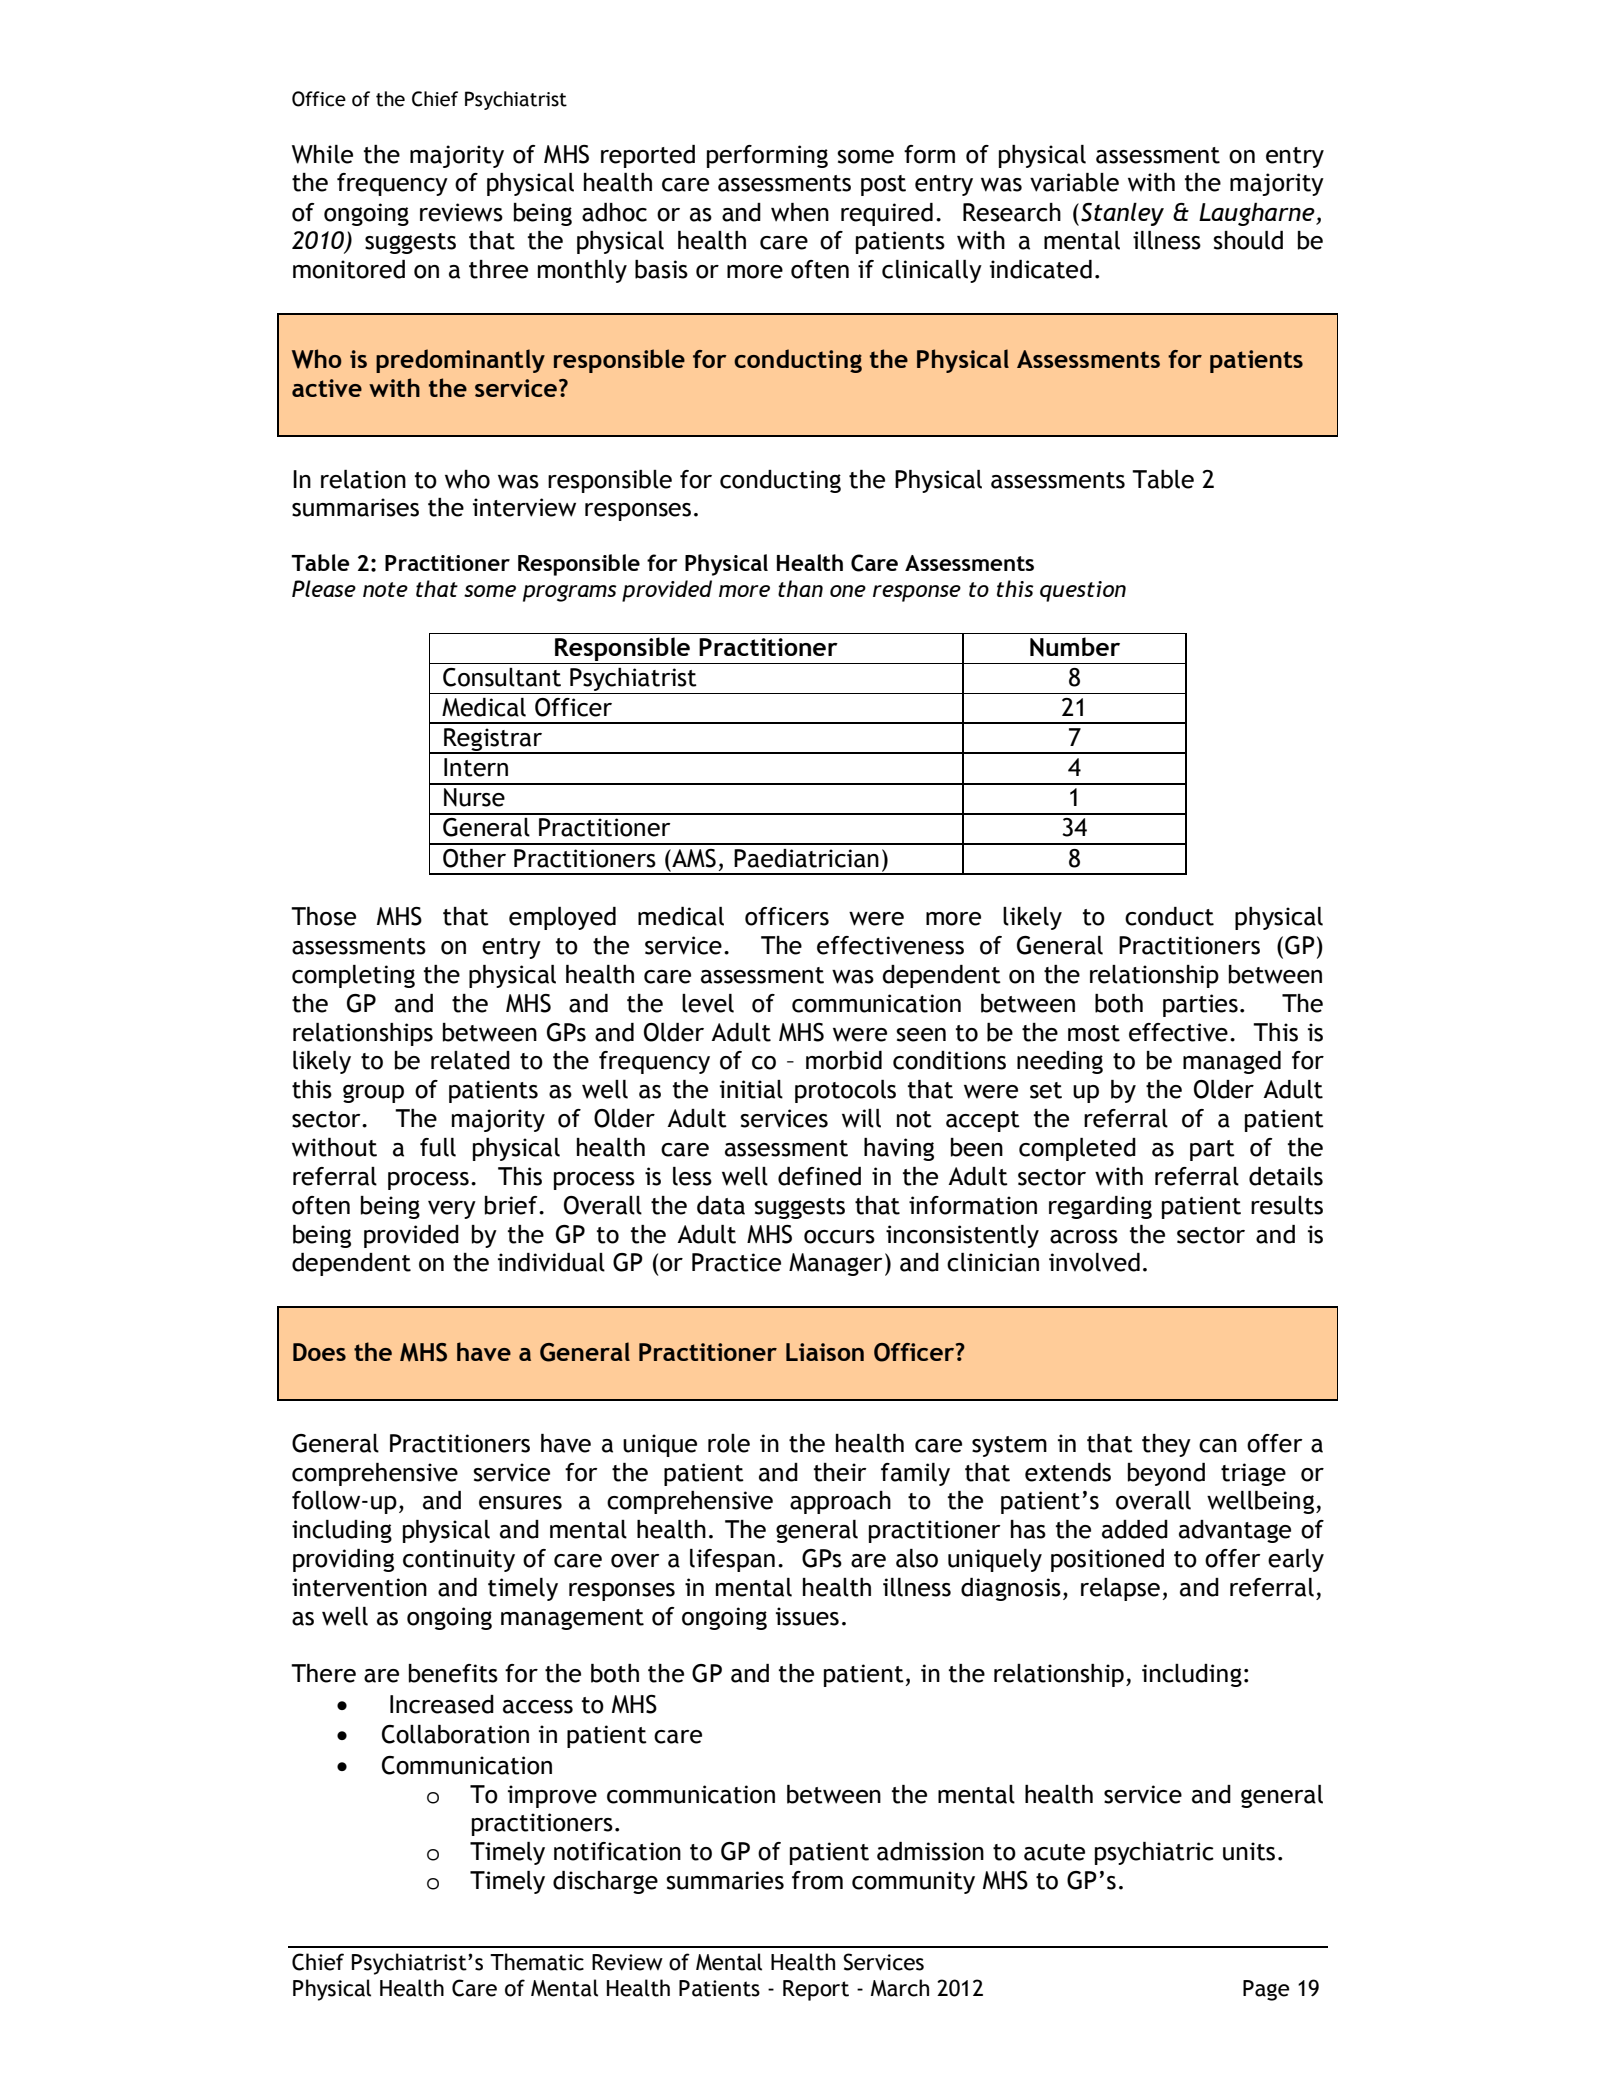 This screenshot has height=2092, width=1617. Describe the element at coordinates (1122, 214) in the screenshot. I see `Stanley` at that location.
